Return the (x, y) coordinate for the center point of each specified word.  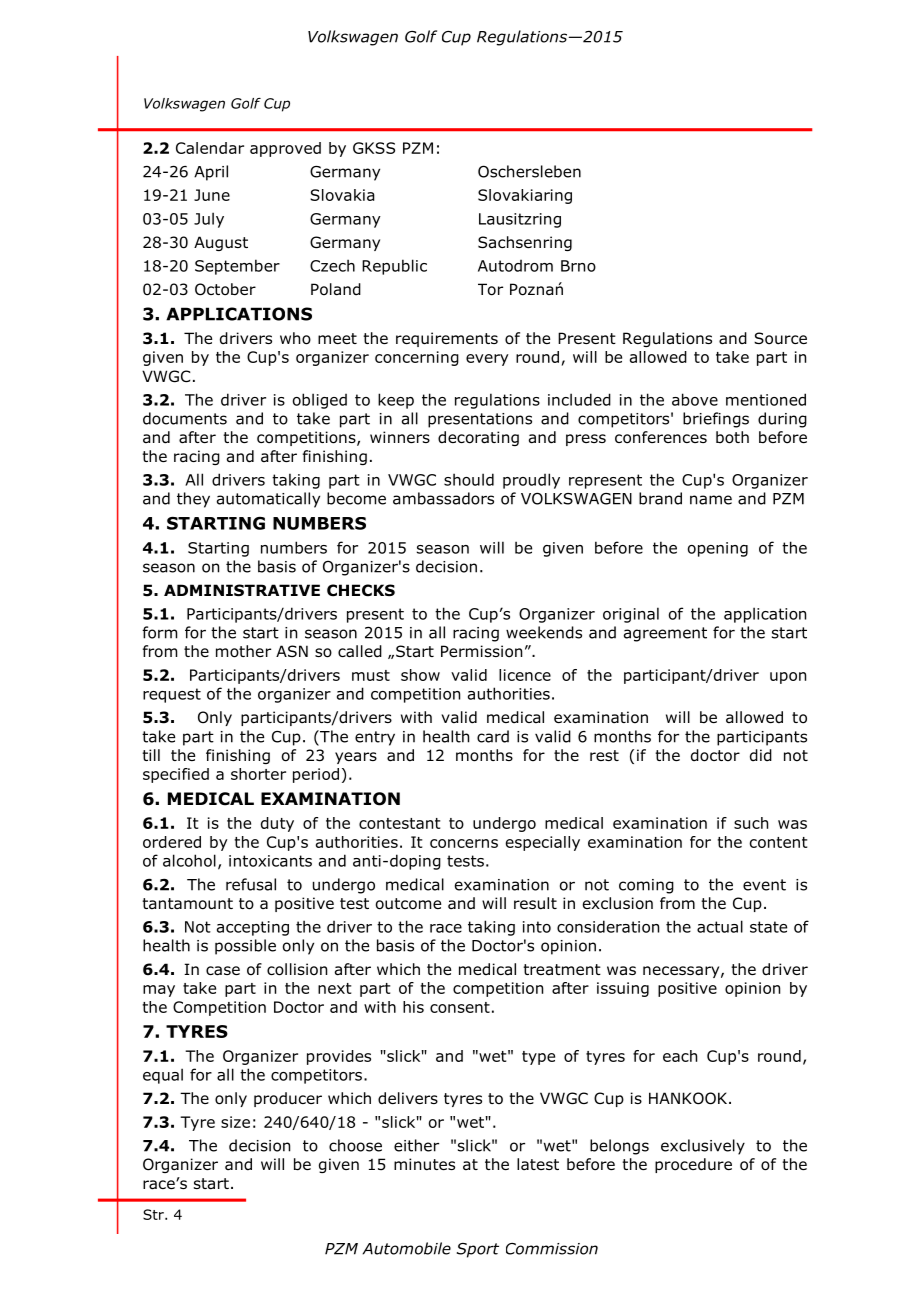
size (235, 1122)
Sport (478, 1250)
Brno (578, 266)
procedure (693, 1165)
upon (788, 678)
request (172, 695)
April (211, 173)
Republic (394, 267)
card (493, 736)
